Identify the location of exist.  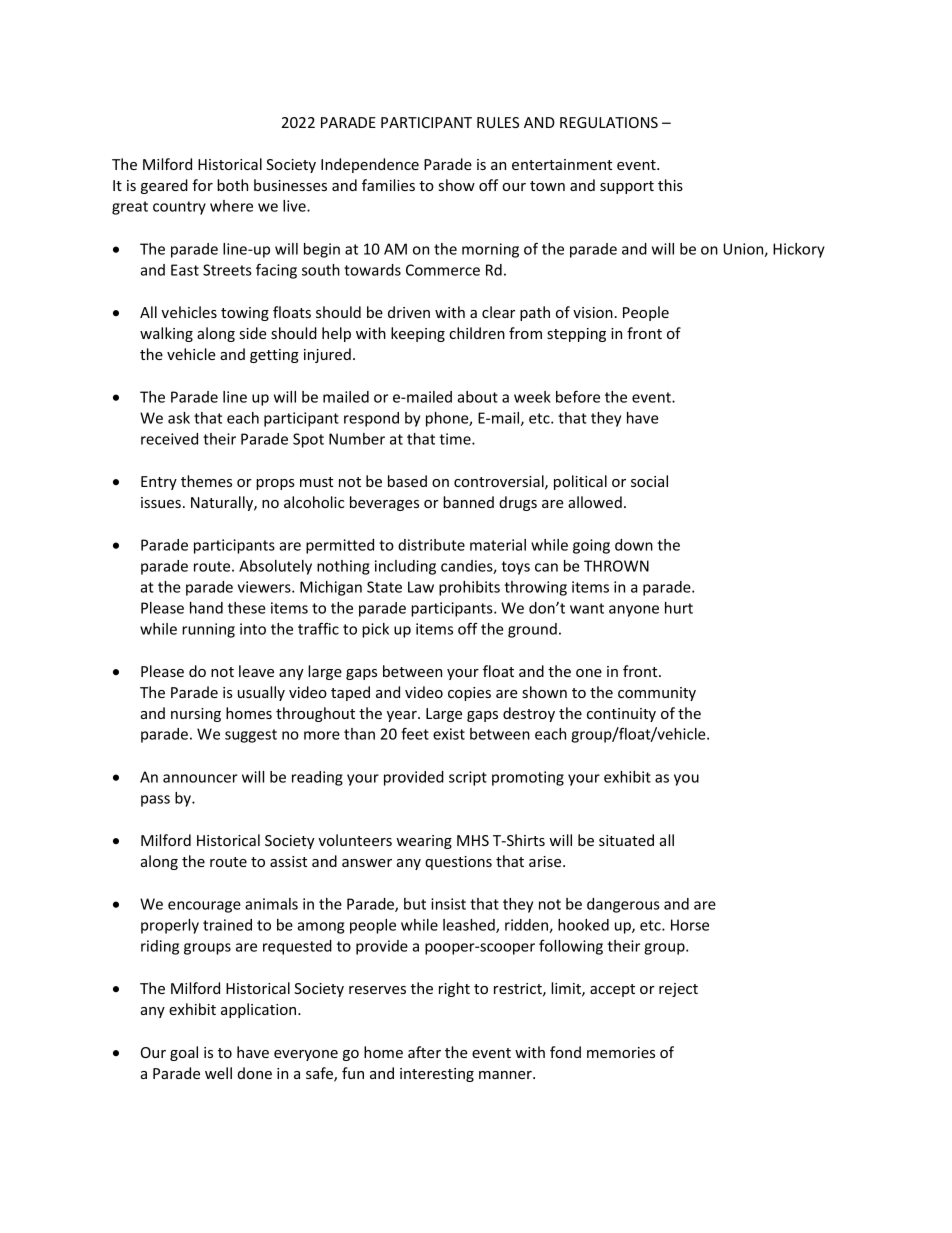
(449, 734).
